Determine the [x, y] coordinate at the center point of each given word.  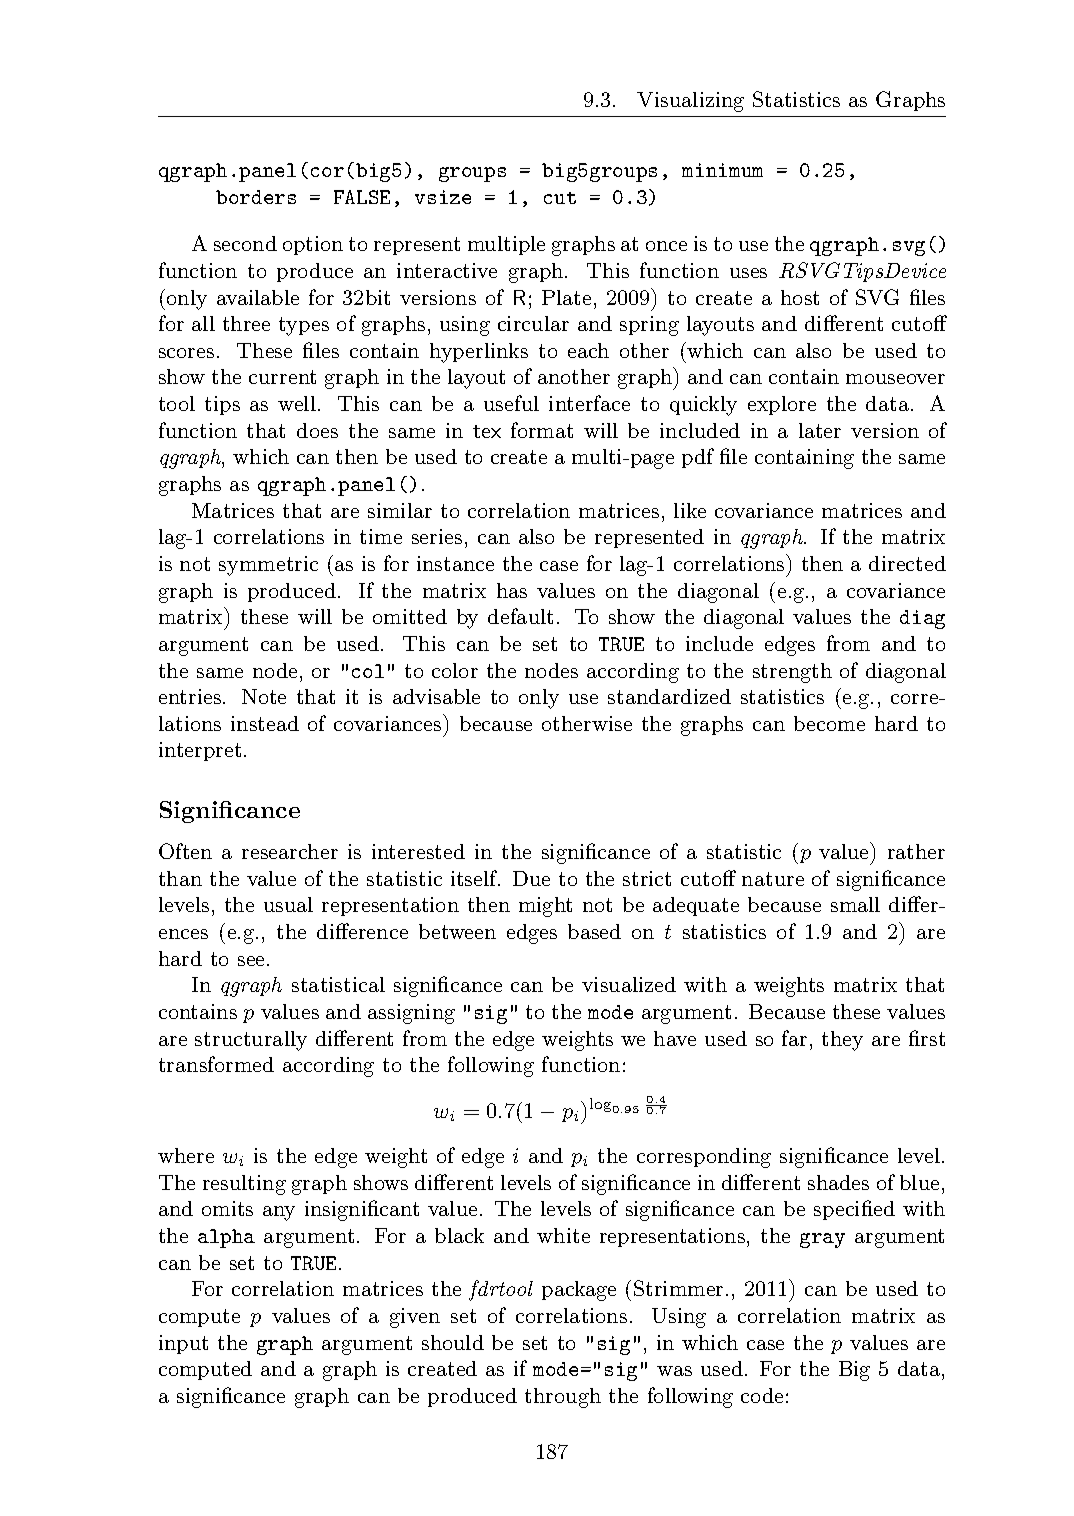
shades [838, 1182]
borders [256, 197]
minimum [722, 170]
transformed [216, 1064]
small [855, 904]
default [520, 616]
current [282, 377]
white [563, 1235]
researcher [290, 851]
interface [589, 403]
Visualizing [690, 102]
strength [792, 673]
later [820, 430]
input [183, 1344]
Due [531, 878]
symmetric [268, 566]
